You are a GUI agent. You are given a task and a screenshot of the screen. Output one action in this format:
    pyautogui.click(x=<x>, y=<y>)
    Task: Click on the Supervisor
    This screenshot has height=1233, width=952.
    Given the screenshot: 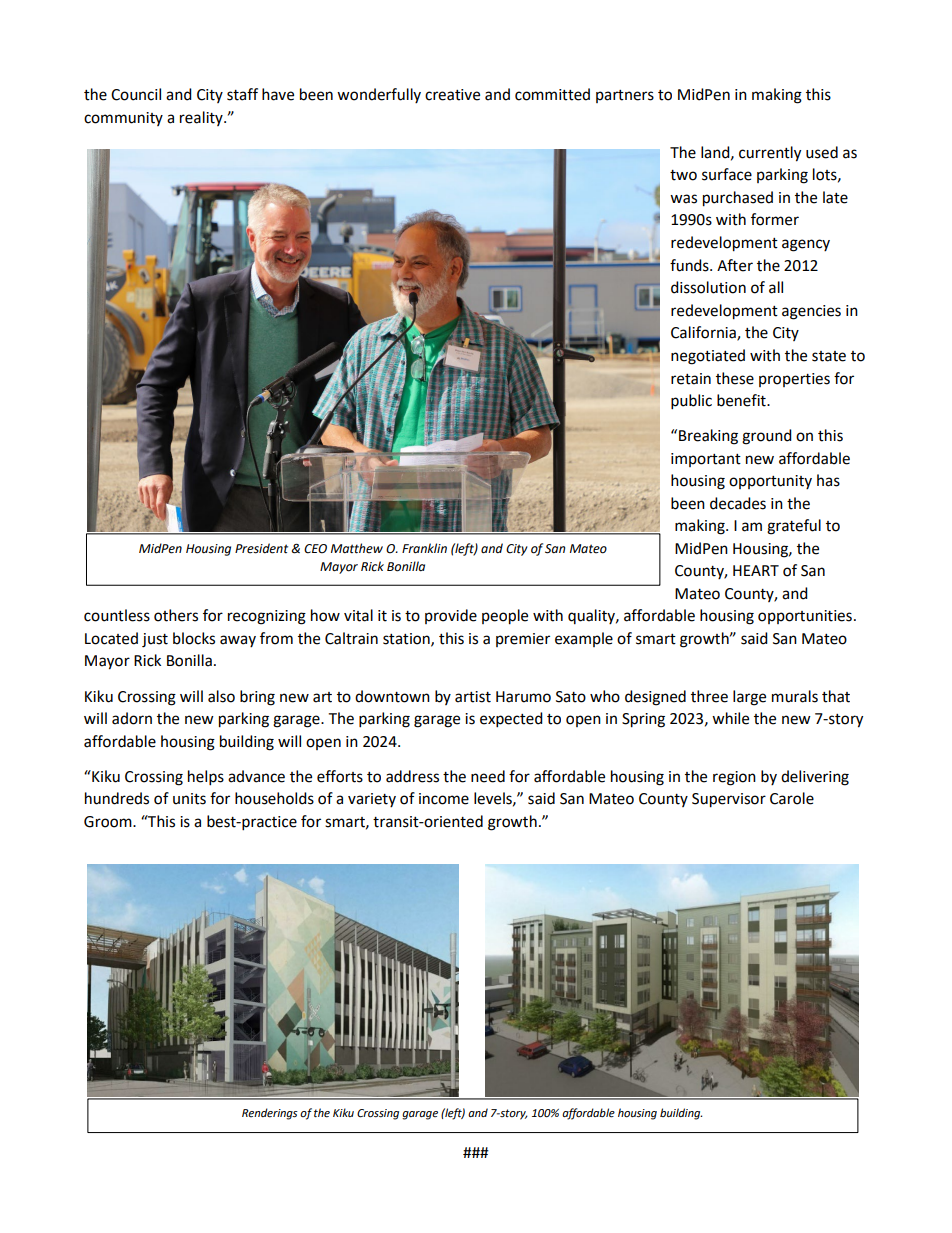 What is the action you would take?
    pyautogui.click(x=729, y=800)
